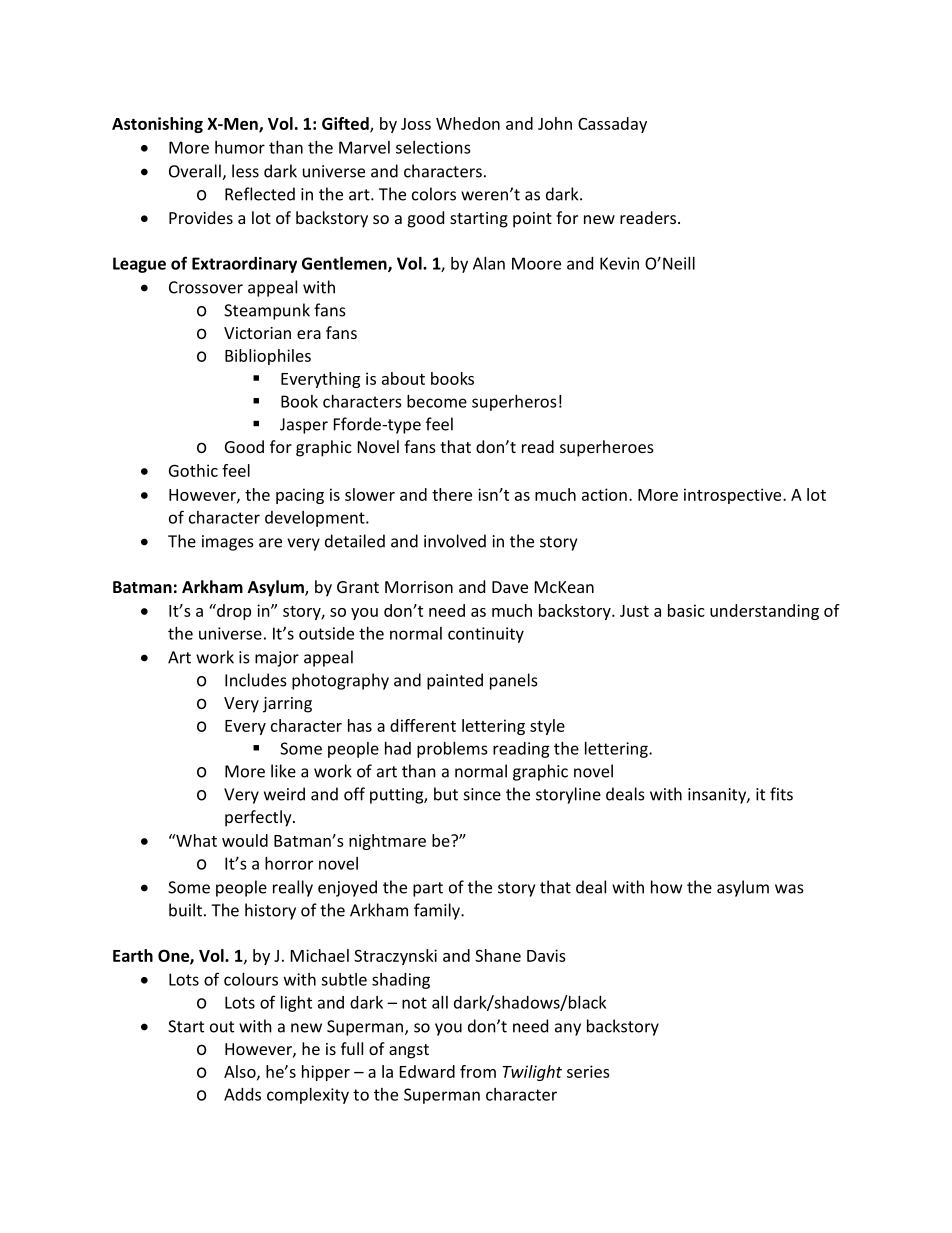 This screenshot has width=952, height=1233. What do you see at coordinates (486, 635) in the screenshot?
I see `continuity` at bounding box center [486, 635].
